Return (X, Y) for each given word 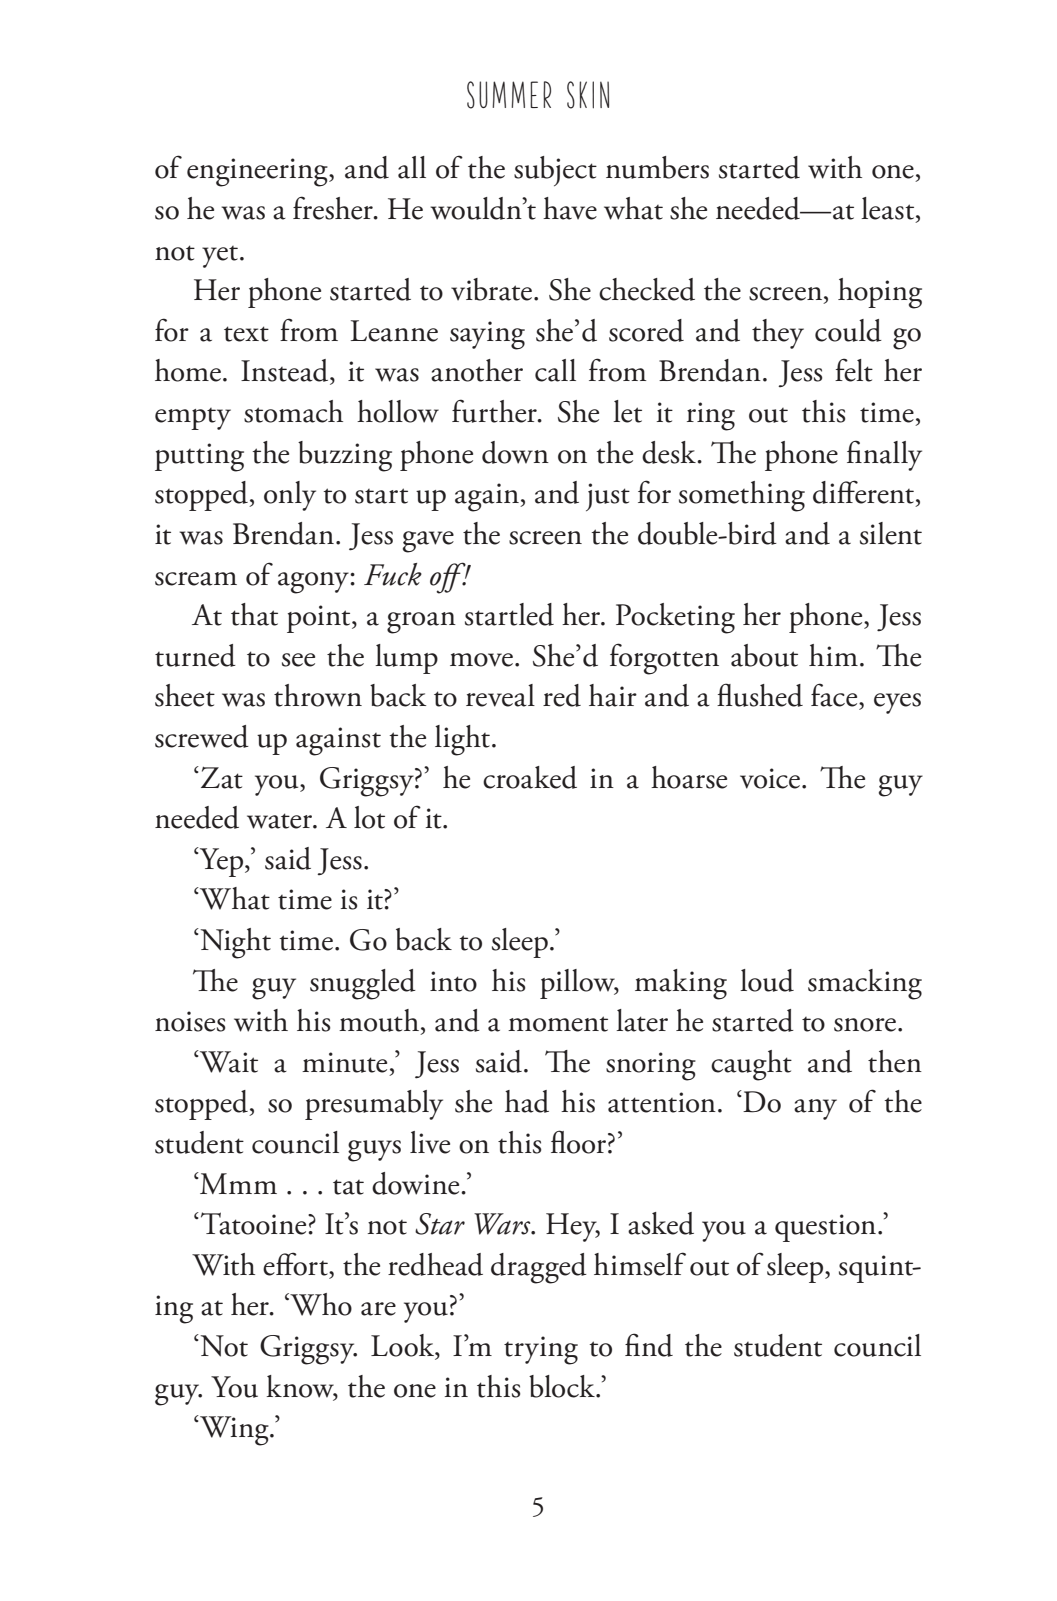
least (889, 209)
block (563, 1386)
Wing (234, 1430)
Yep (222, 862)
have (570, 208)
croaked (530, 777)
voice (771, 778)
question (825, 1228)
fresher (334, 208)
